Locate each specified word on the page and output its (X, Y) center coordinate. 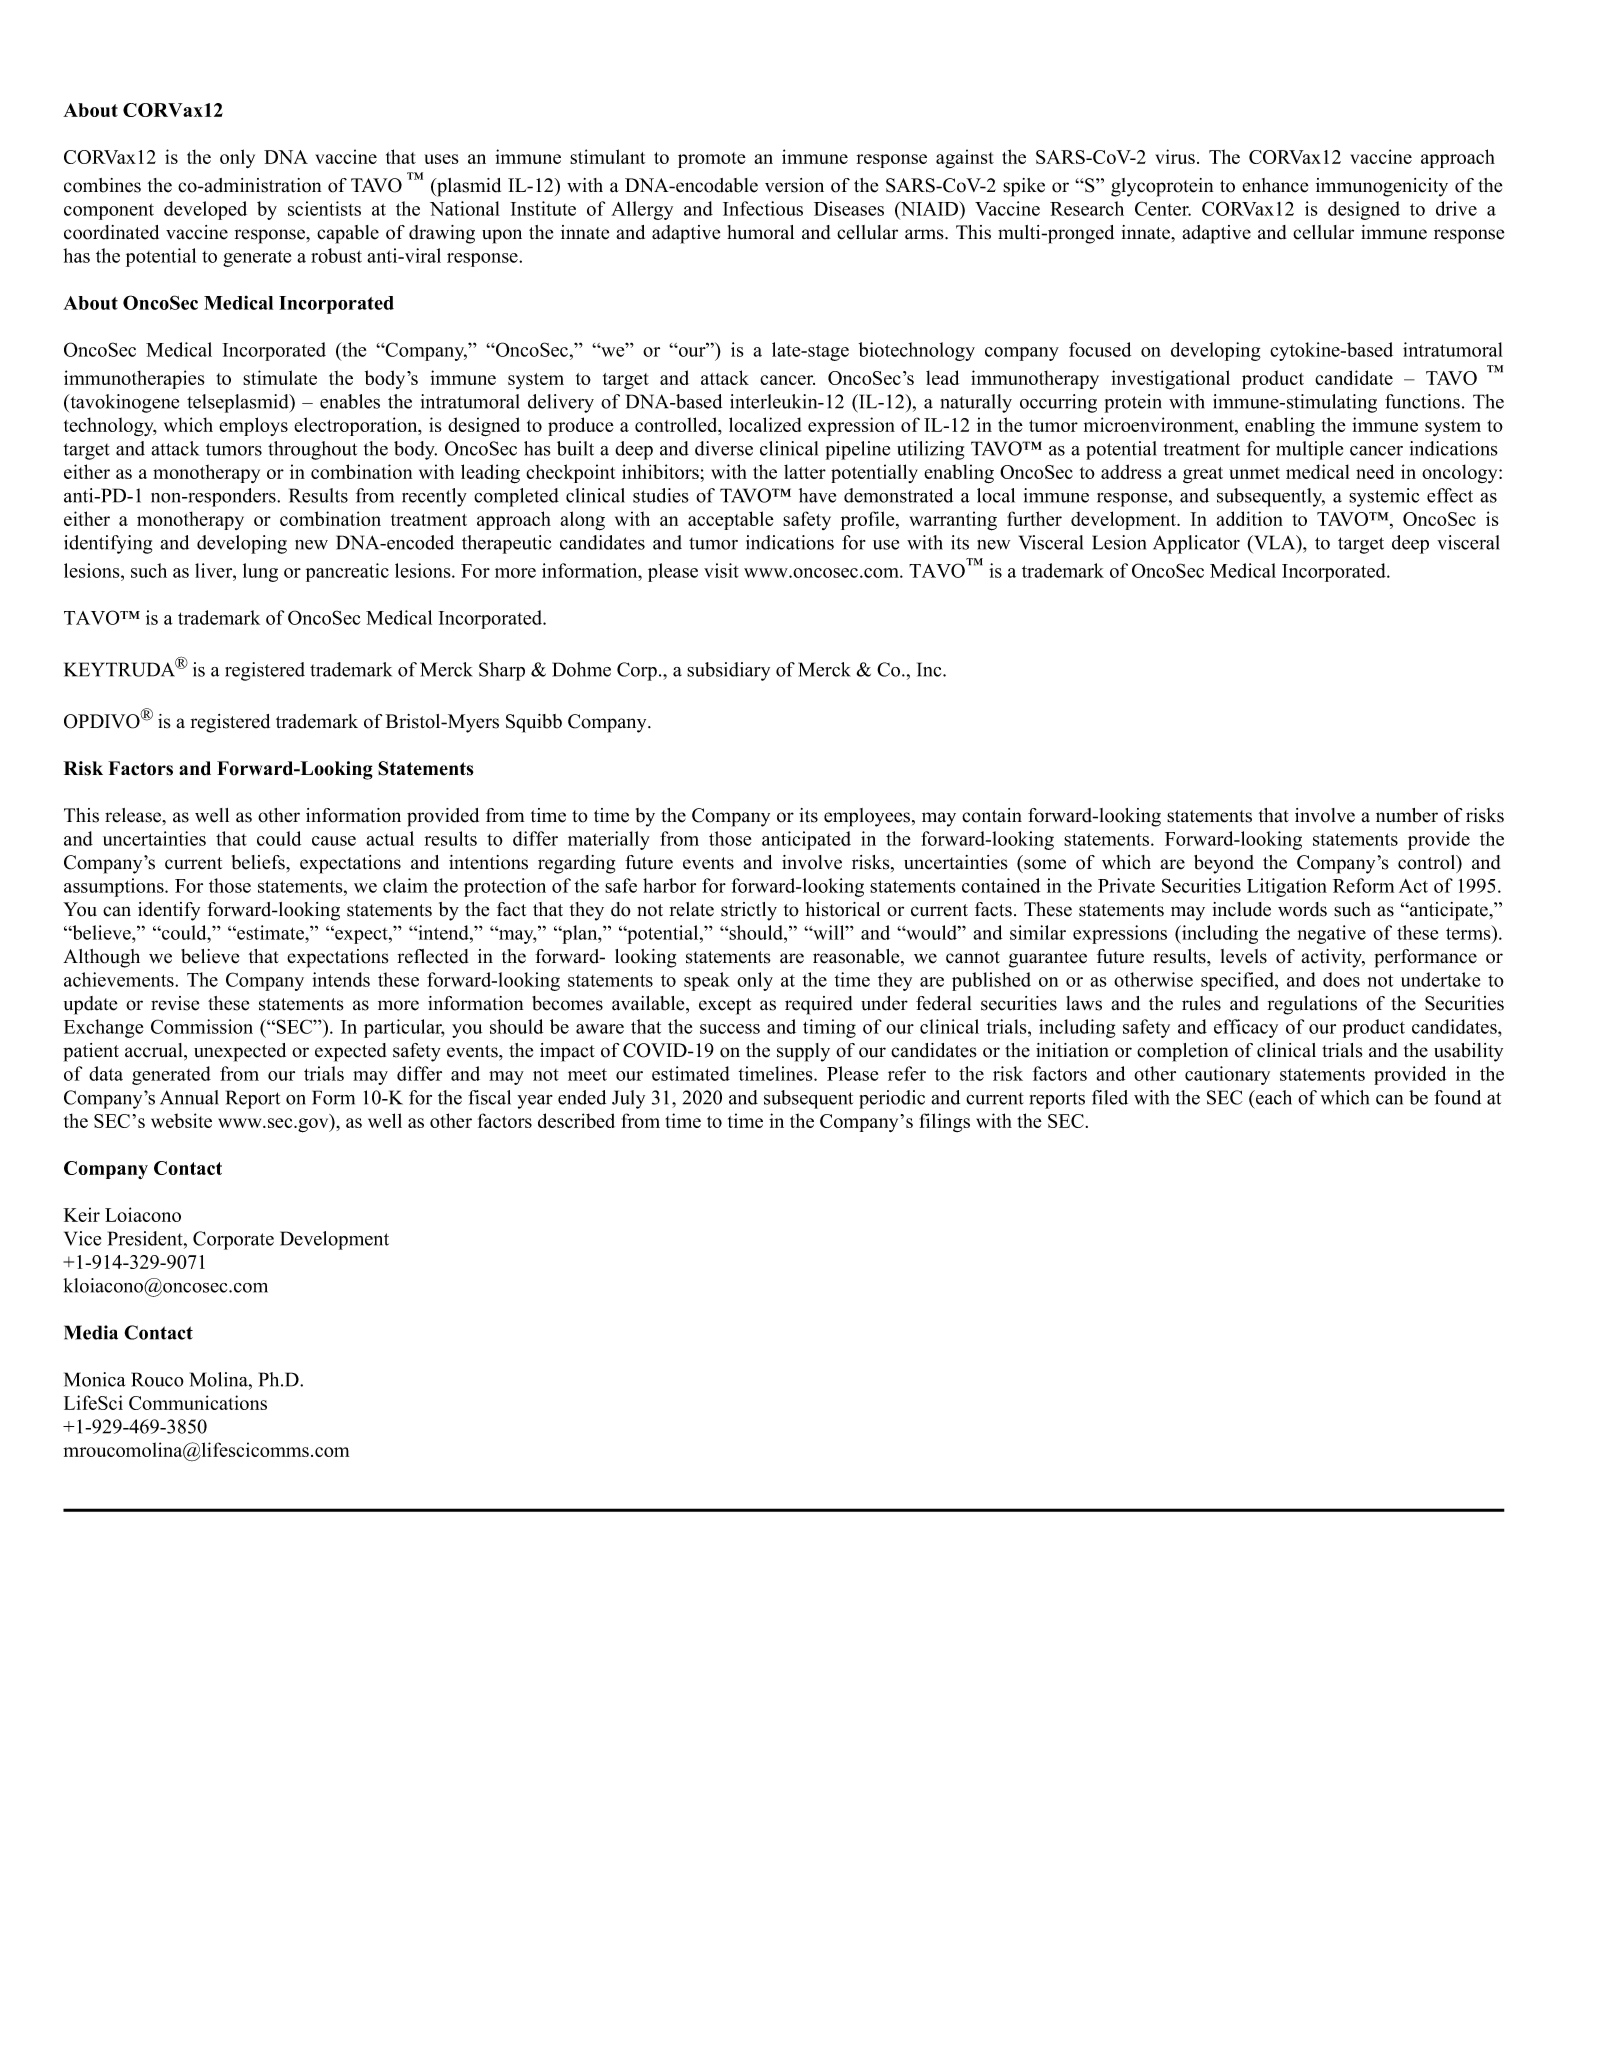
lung (260, 572)
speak (707, 981)
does (1341, 979)
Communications (198, 1402)
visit (721, 570)
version (794, 185)
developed (205, 210)
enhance (1275, 185)
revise (175, 1003)
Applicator (1196, 544)
